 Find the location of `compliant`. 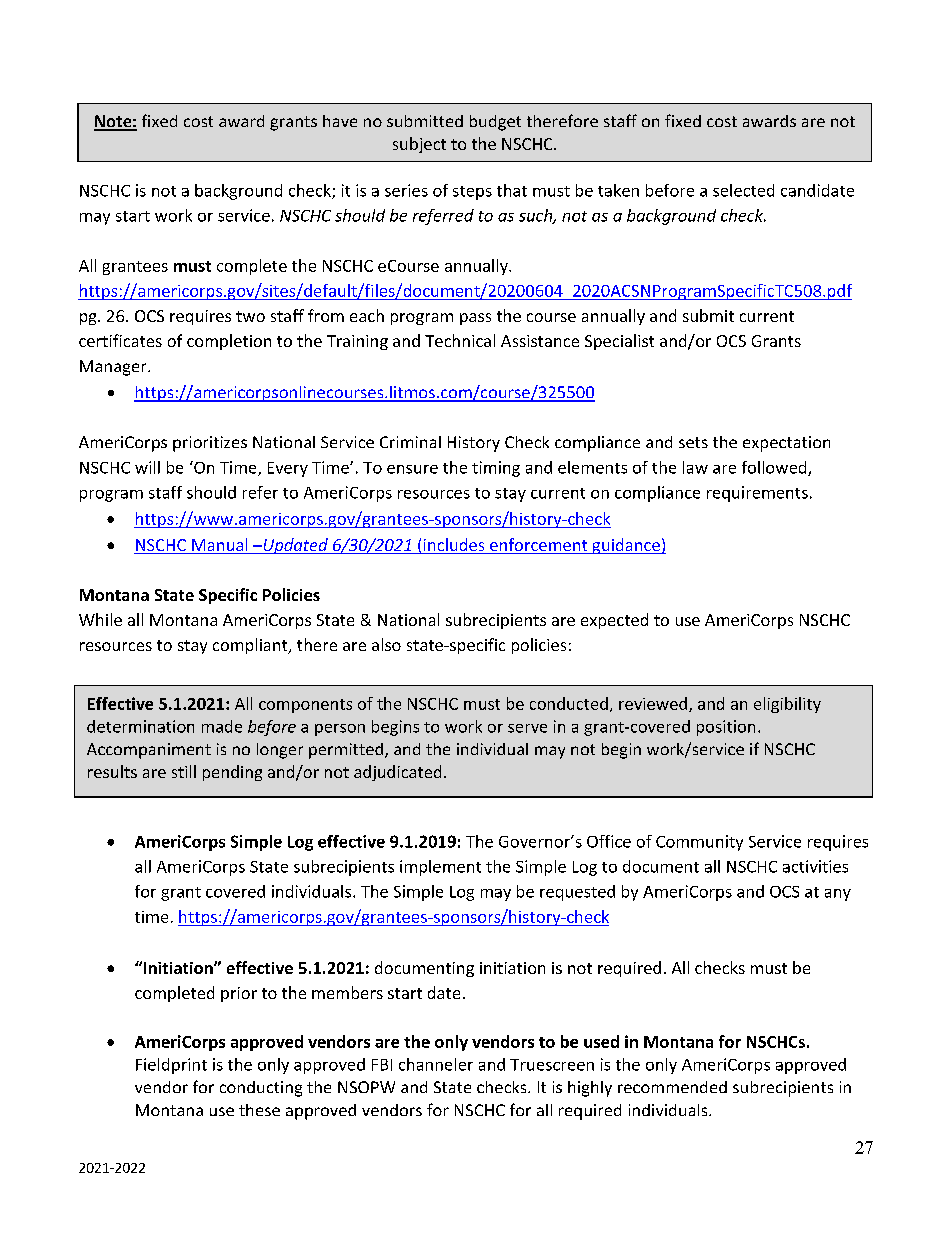

compliant is located at coordinates (251, 646).
